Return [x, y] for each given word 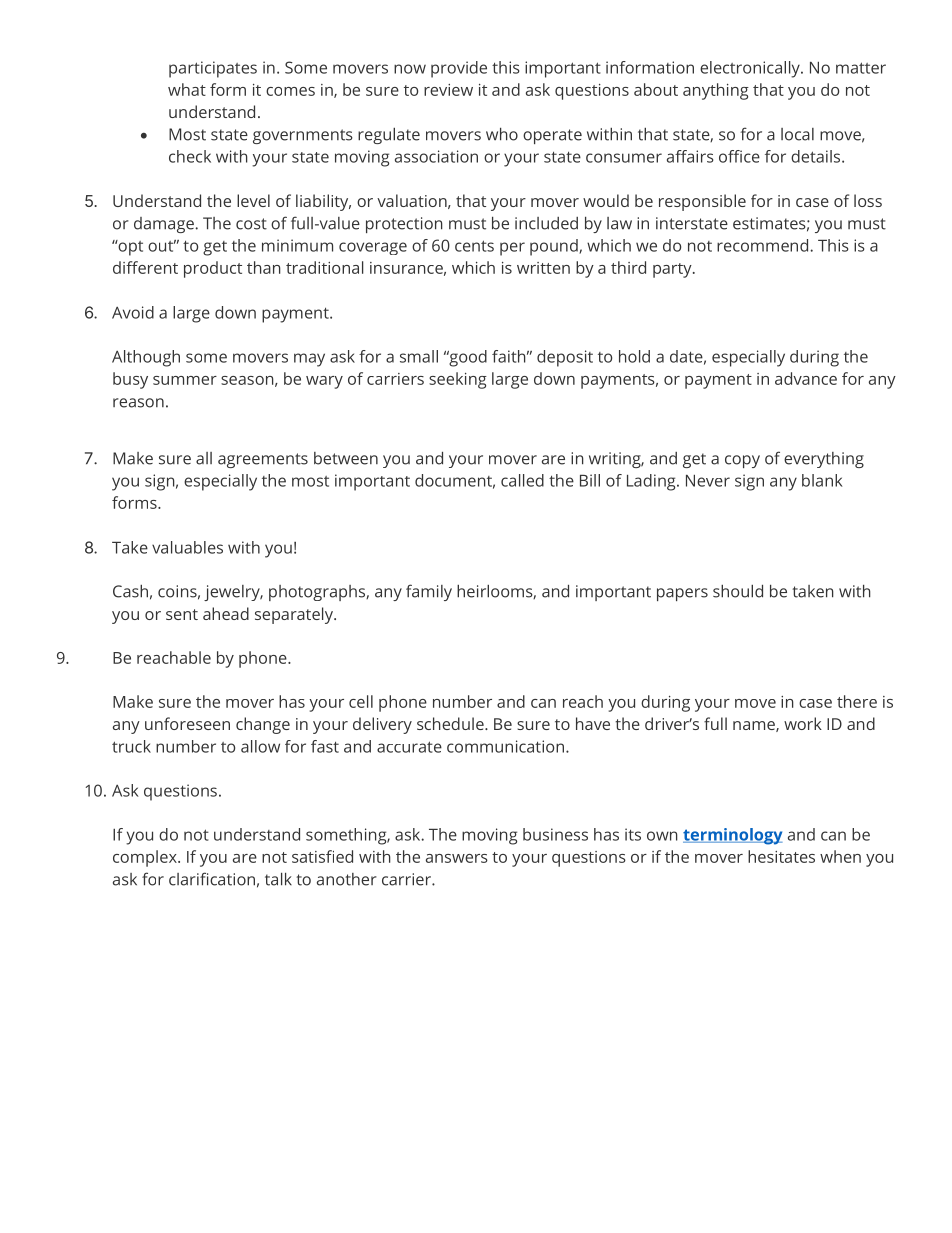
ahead [226, 613]
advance [806, 378]
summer [185, 380]
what [187, 89]
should [738, 591]
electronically [751, 69]
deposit [565, 358]
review [448, 90]
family [429, 592]
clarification [212, 879]
